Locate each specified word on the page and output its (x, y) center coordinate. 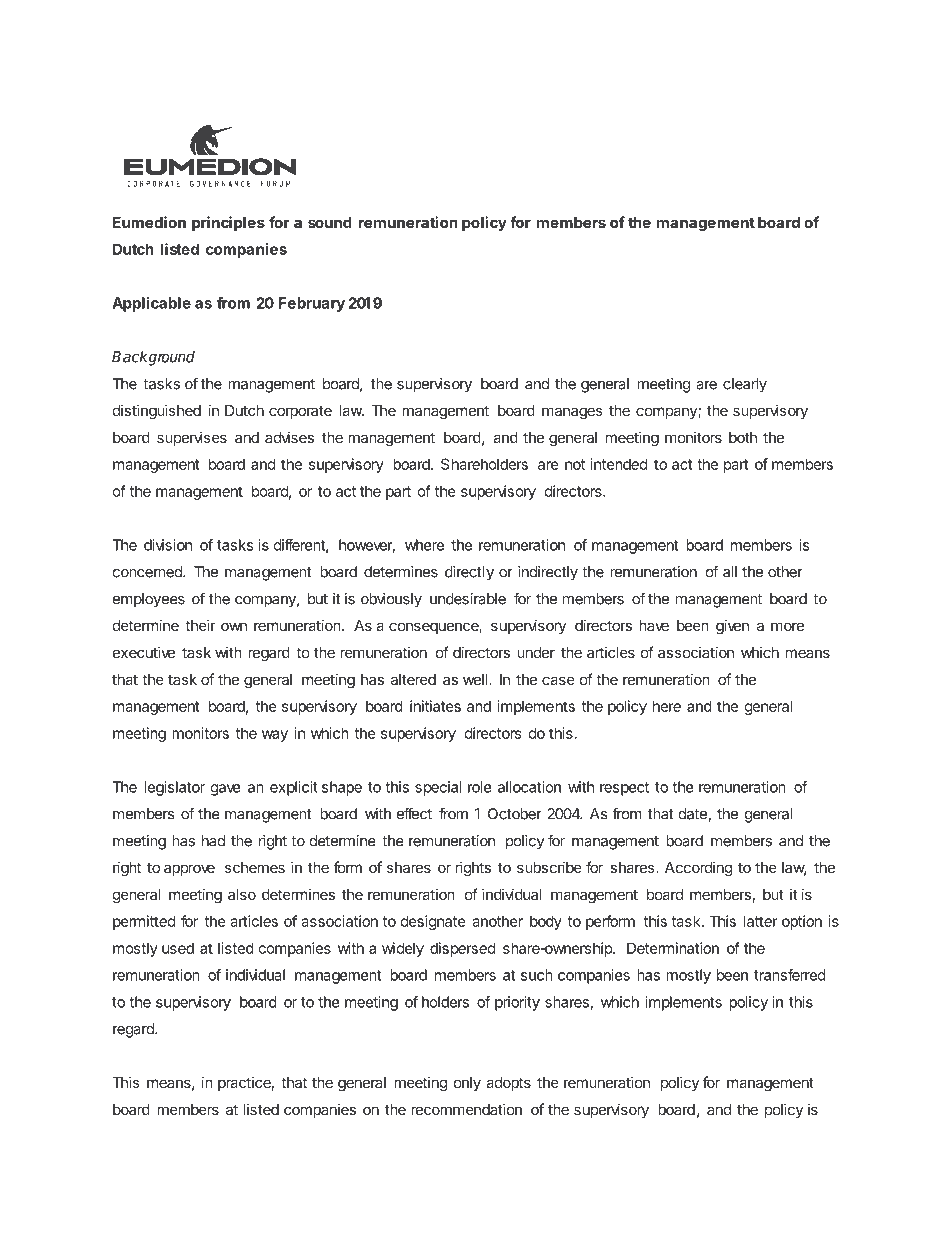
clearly (745, 385)
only (467, 1084)
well (475, 679)
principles (228, 223)
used (178, 948)
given (732, 627)
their (200, 625)
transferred (789, 975)
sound (330, 222)
